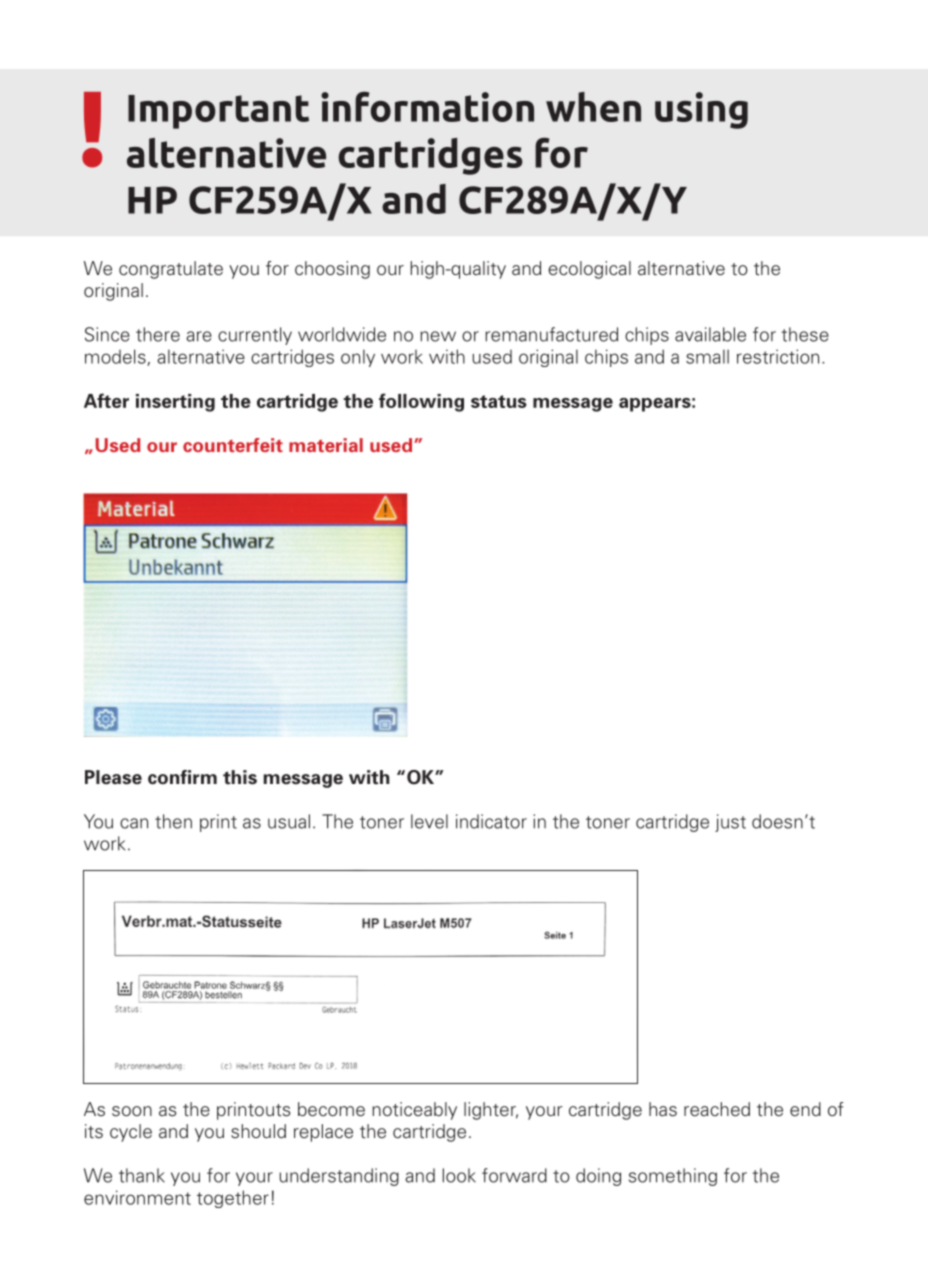  Describe the element at coordinates (218, 112) in the page. I see `Important` at that location.
